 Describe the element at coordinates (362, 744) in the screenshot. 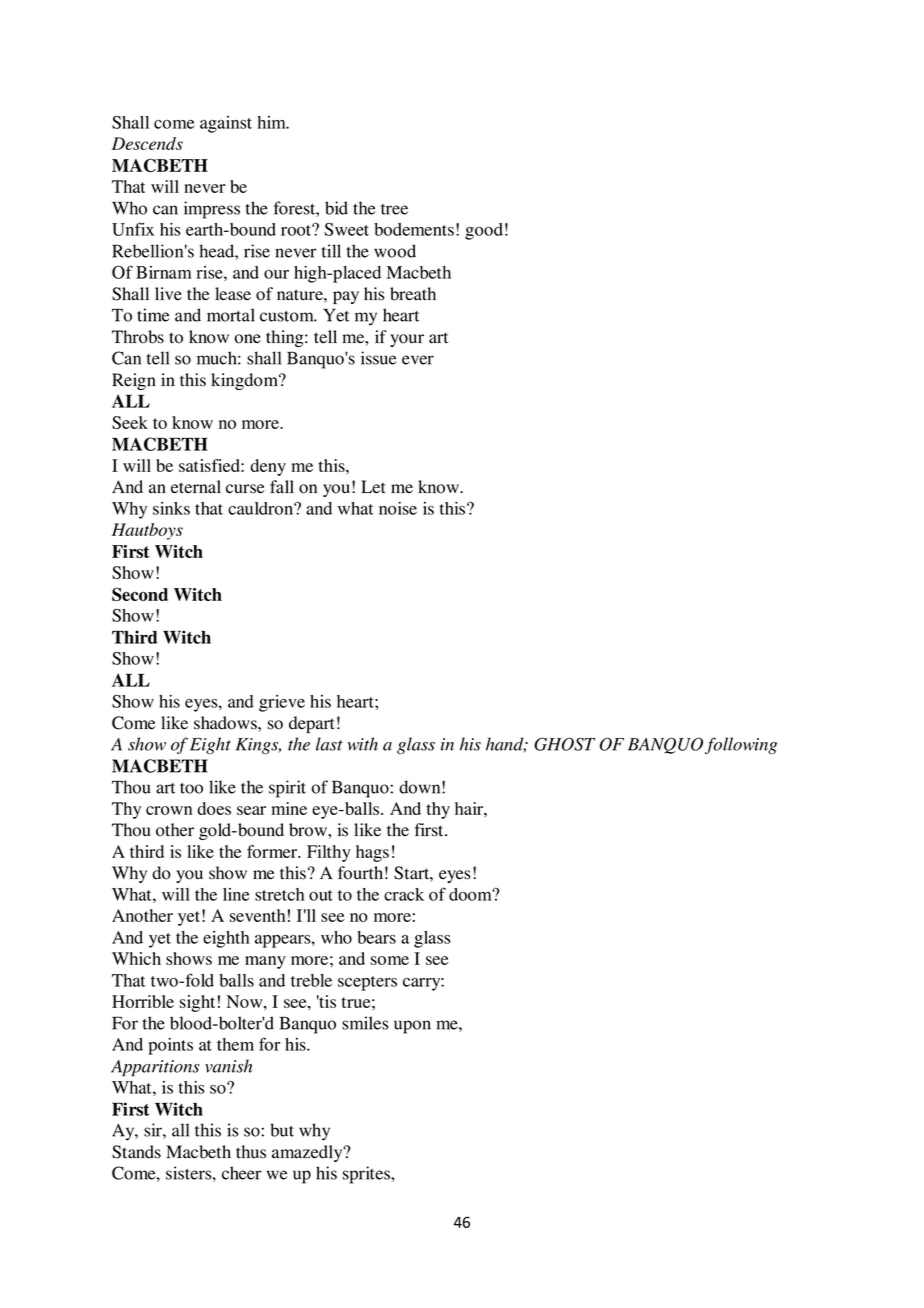

I see `with` at that location.
